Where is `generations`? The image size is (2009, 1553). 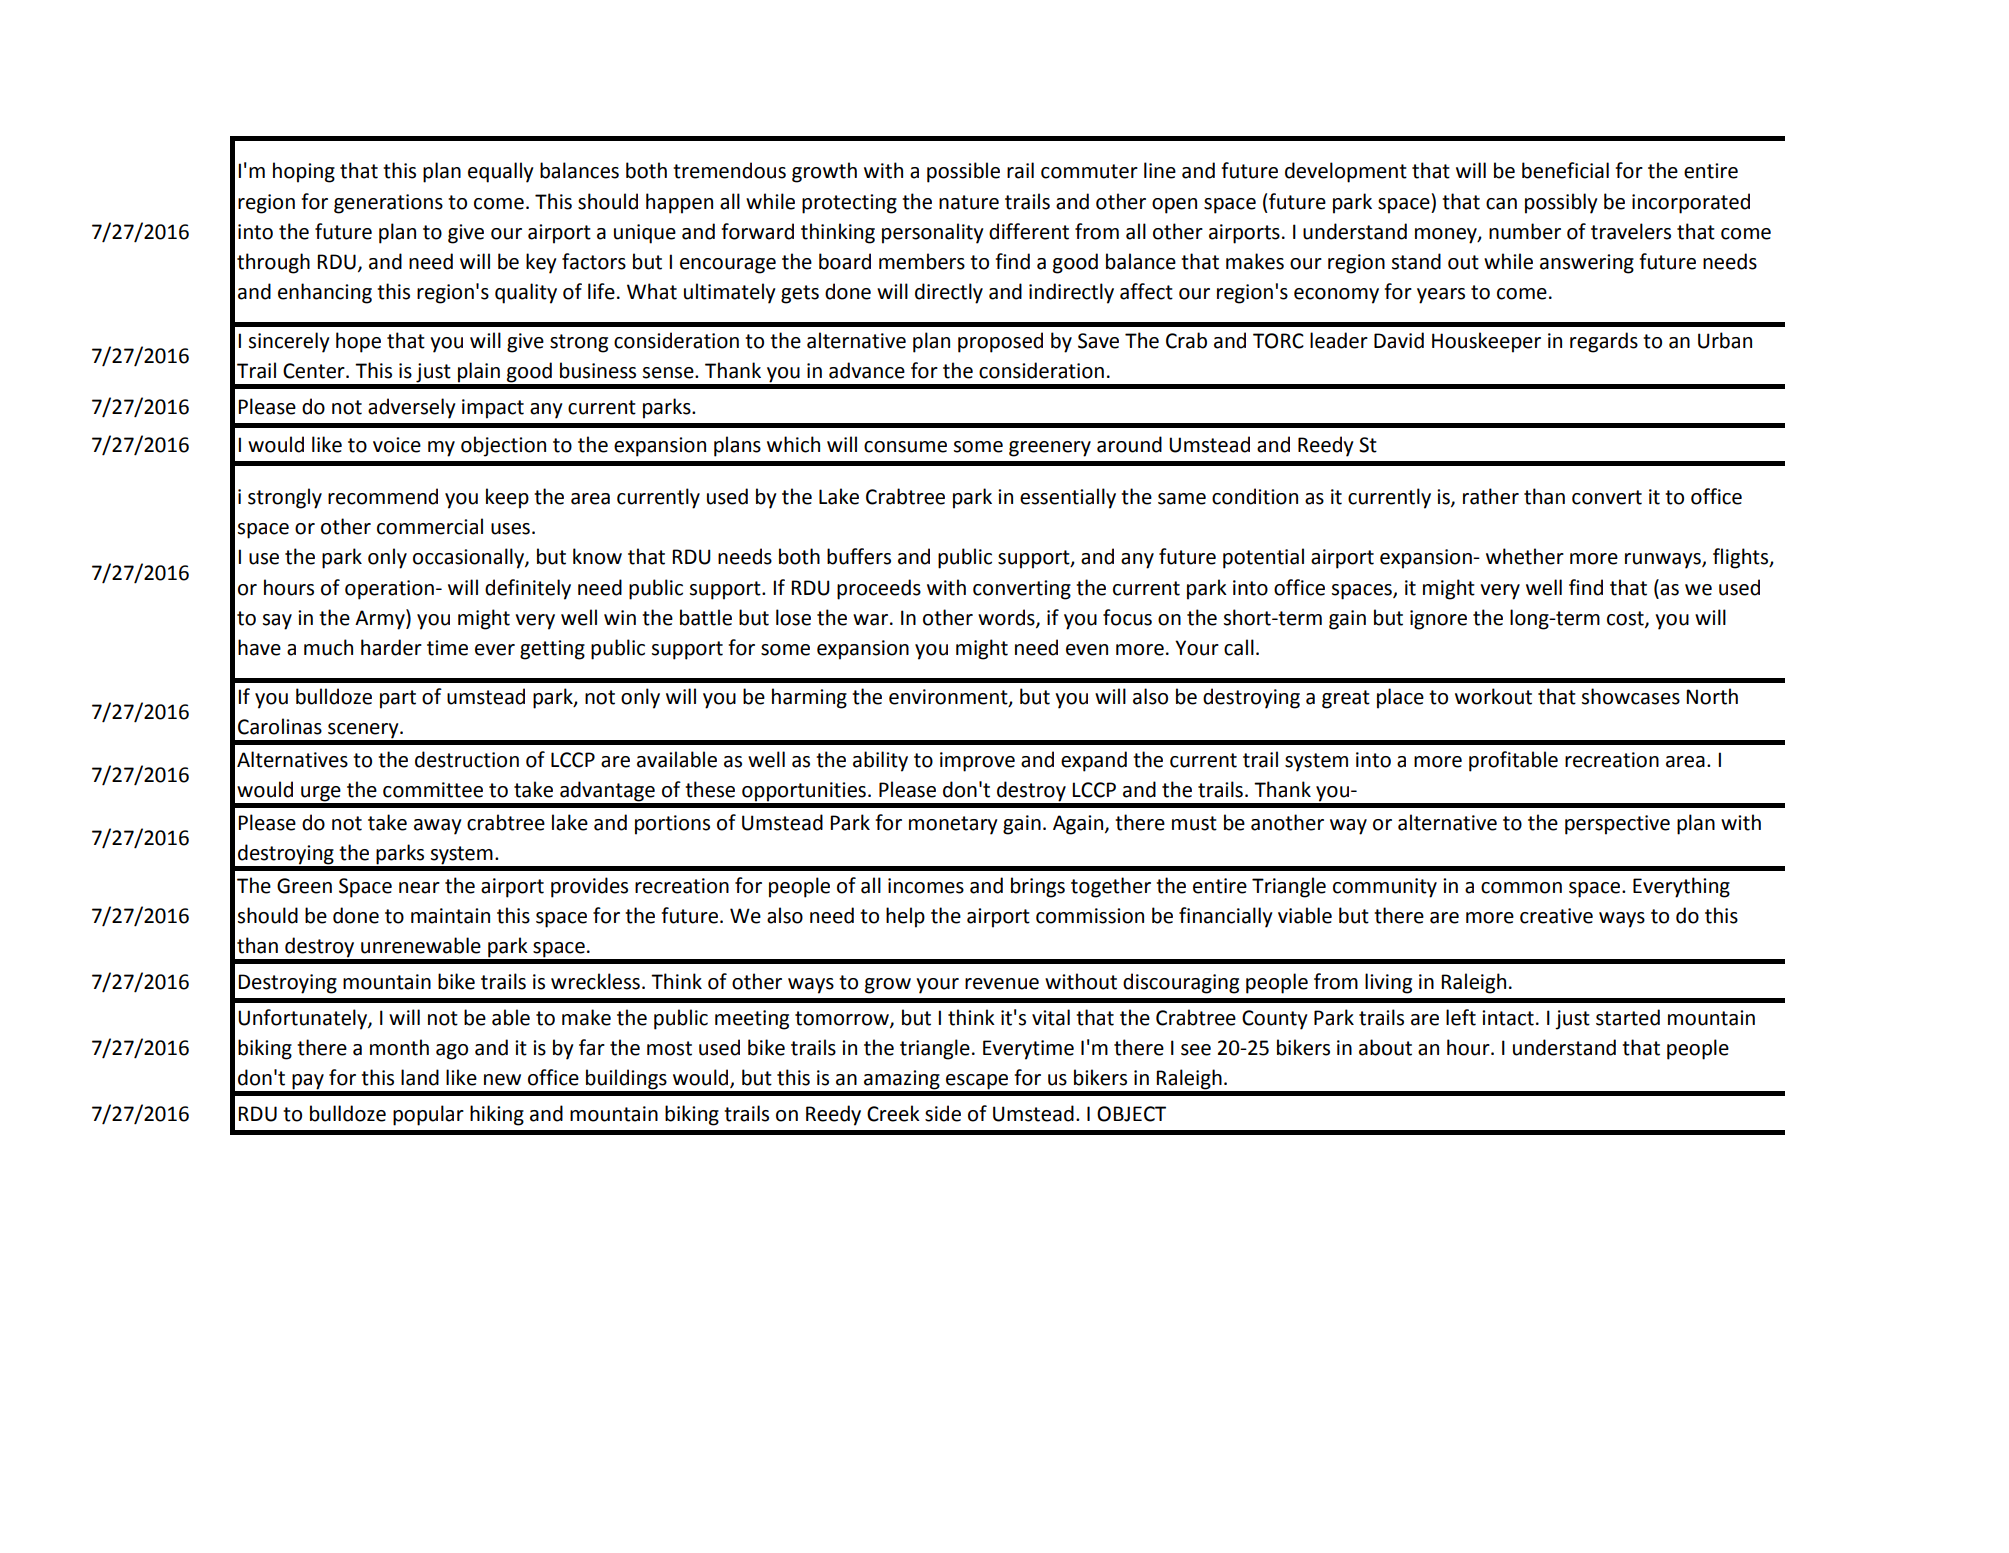
generations is located at coordinates (388, 204).
